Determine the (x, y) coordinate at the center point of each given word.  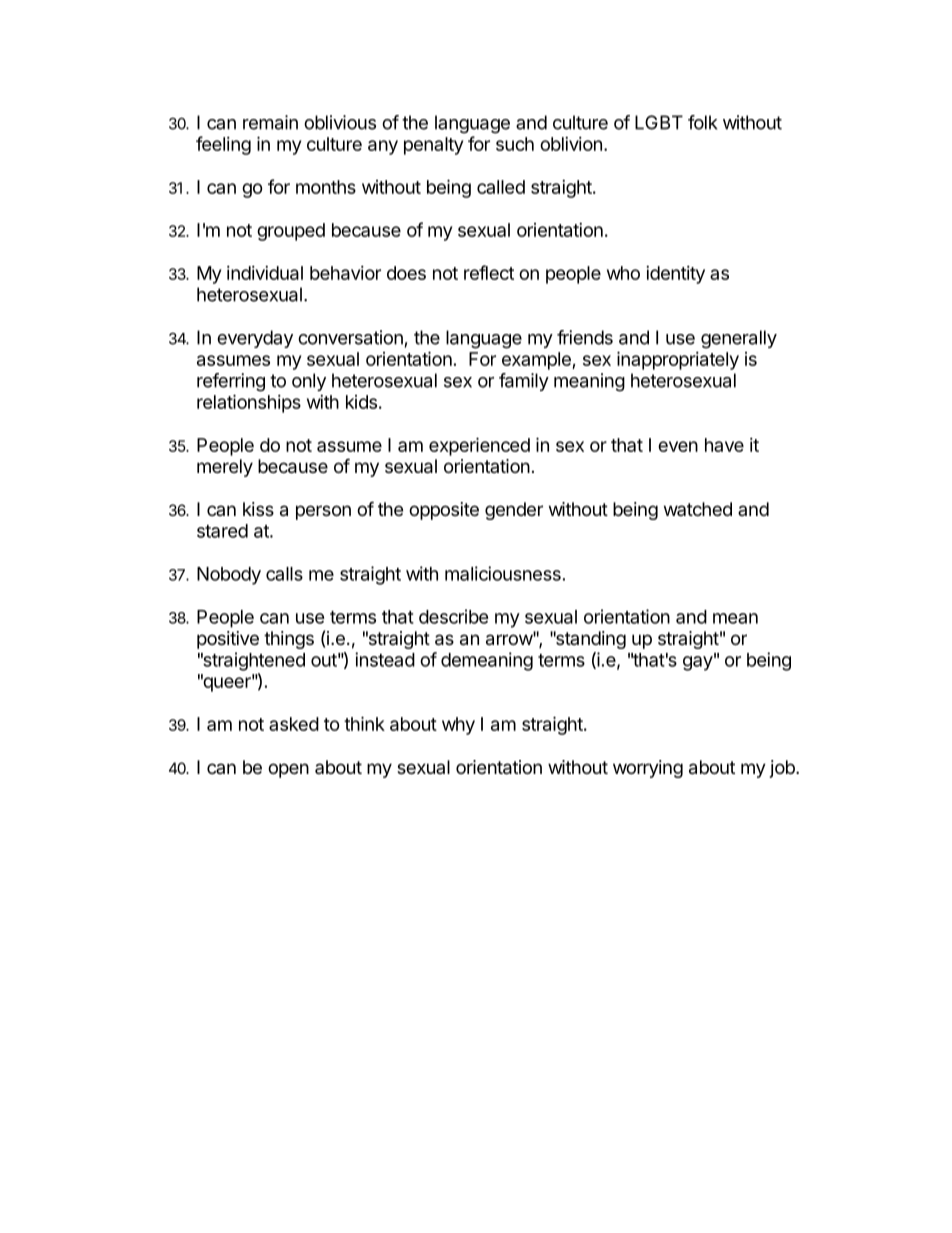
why (458, 726)
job (783, 769)
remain (270, 122)
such (515, 144)
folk (703, 122)
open (288, 770)
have (724, 445)
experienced (479, 446)
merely (225, 468)
